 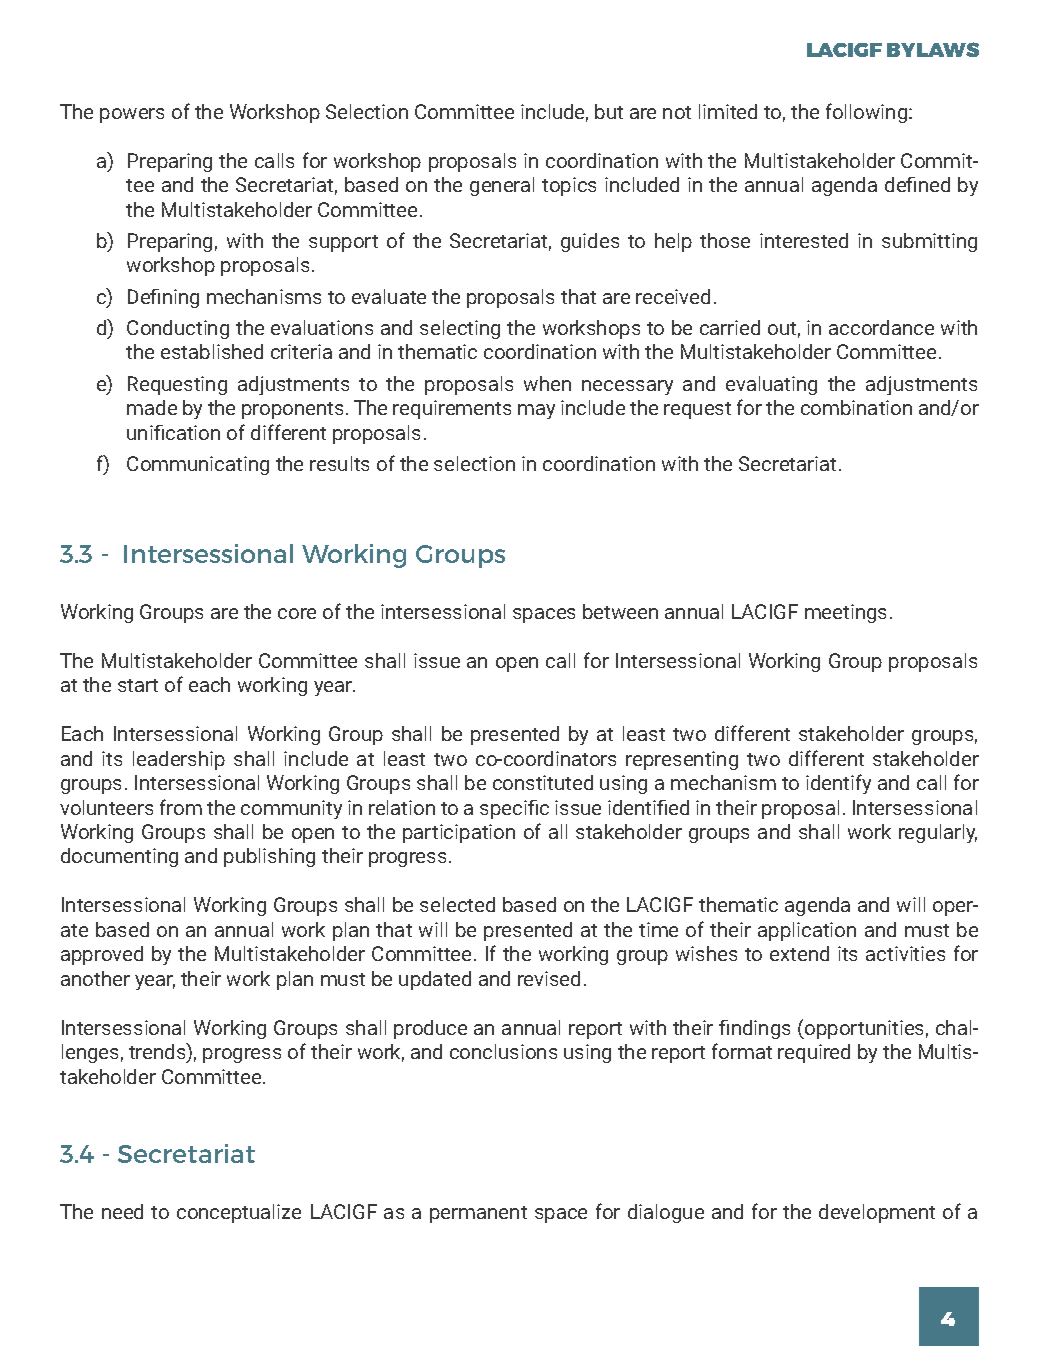 I want to click on may, so click(x=536, y=411).
